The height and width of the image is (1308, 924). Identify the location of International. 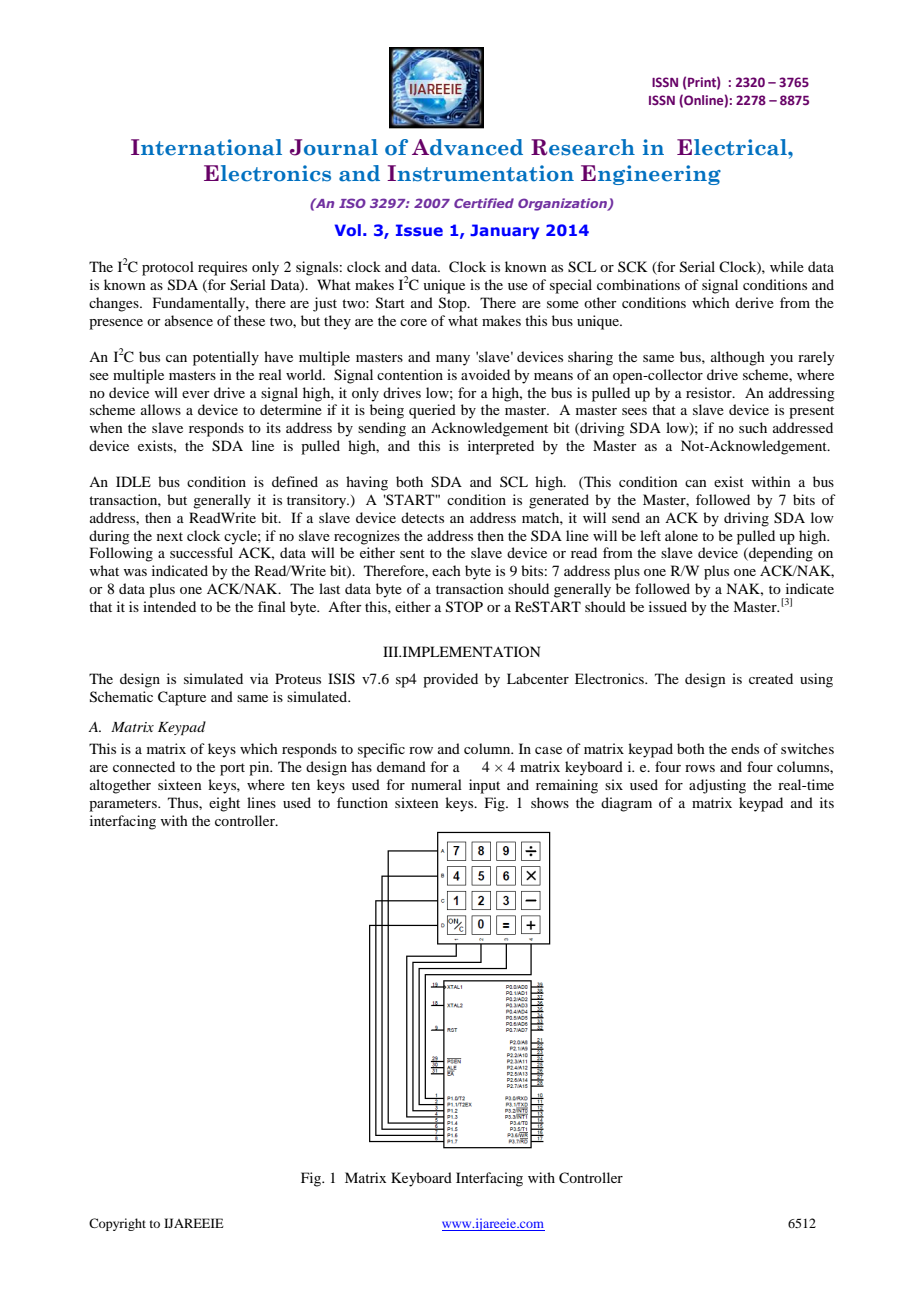
(206, 147).
